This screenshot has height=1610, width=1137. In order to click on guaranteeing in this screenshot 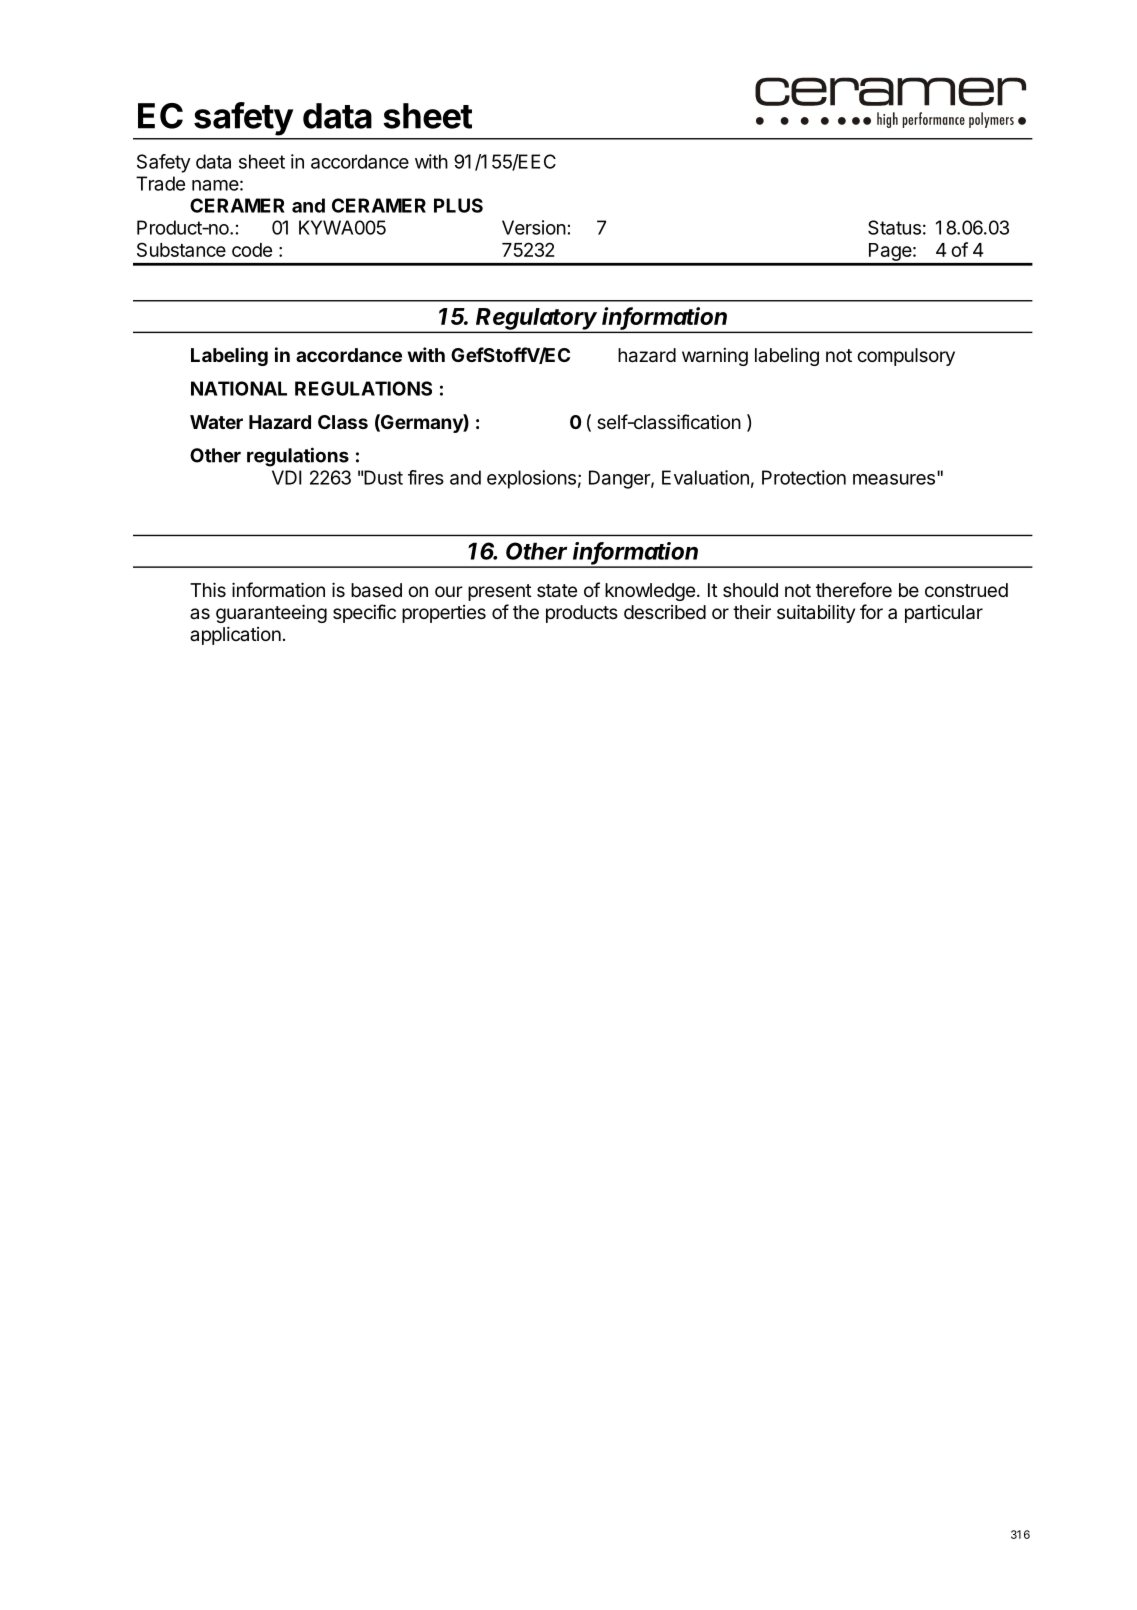, I will do `click(271, 613)`.
